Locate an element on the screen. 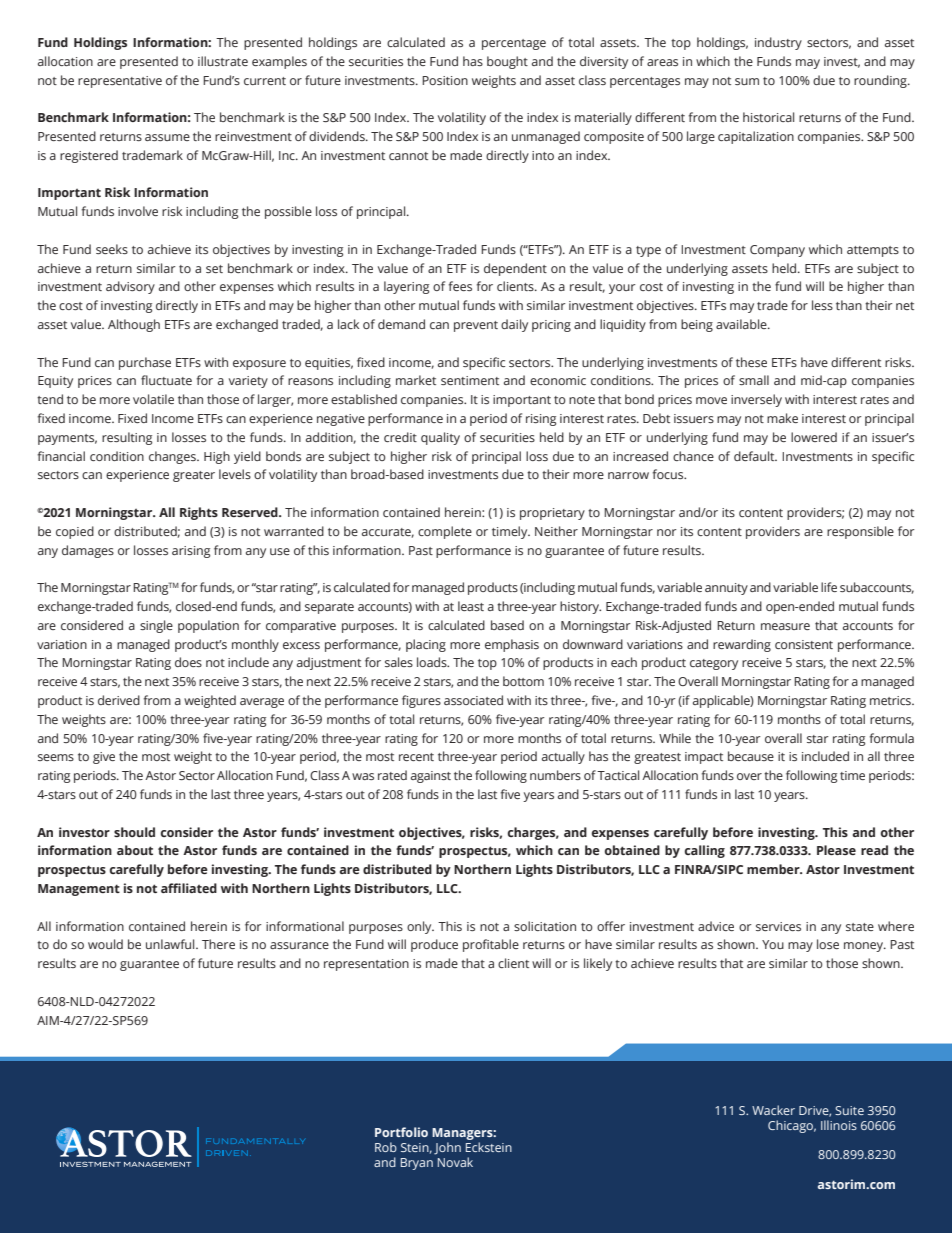 The height and width of the screenshot is (1233, 952). Rob is located at coordinates (386, 1147).
